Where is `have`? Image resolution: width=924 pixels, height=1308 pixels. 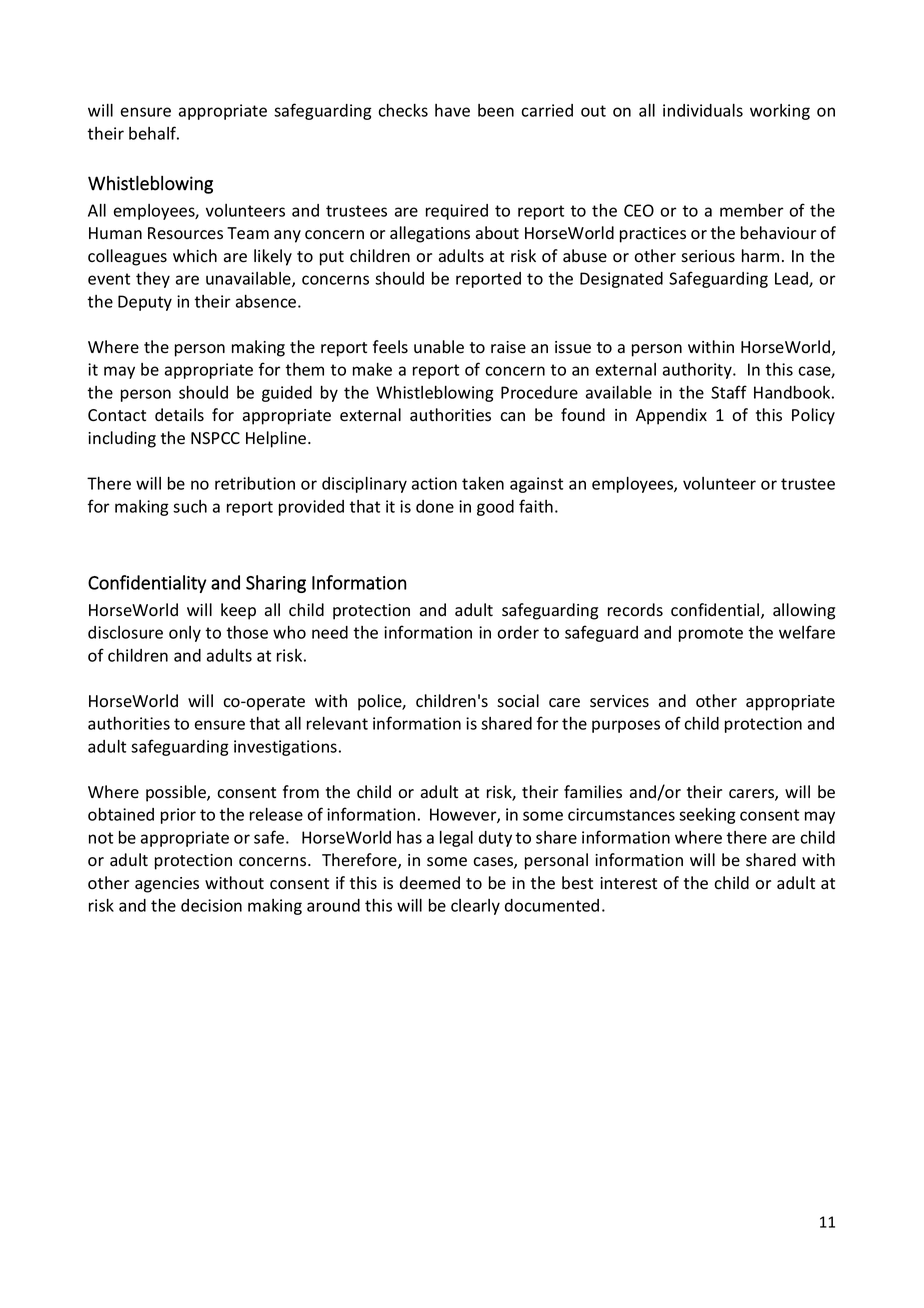
have is located at coordinates (452, 110).
